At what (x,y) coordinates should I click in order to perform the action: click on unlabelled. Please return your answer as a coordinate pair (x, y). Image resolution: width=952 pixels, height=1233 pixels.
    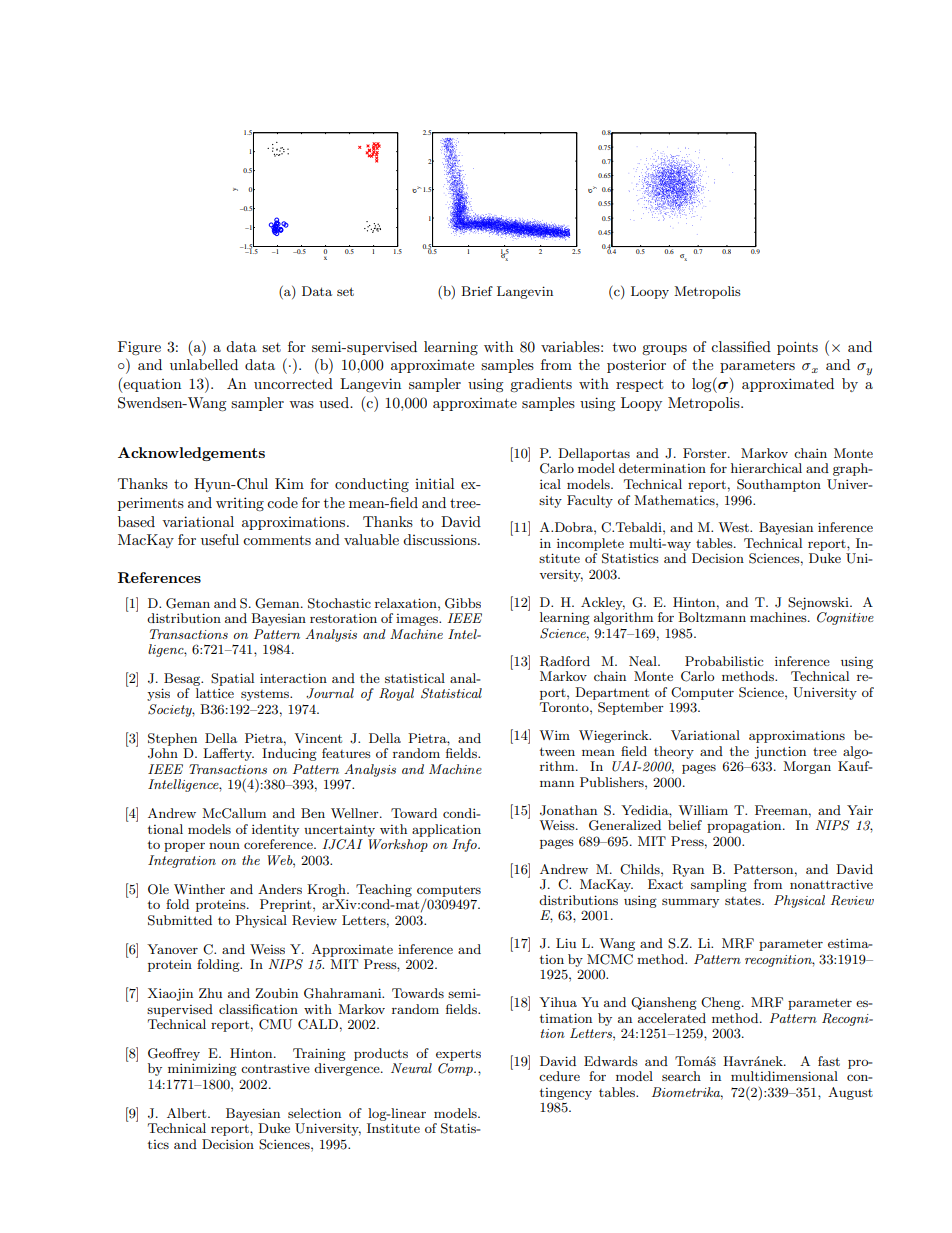
    Looking at the image, I should click on (204, 364).
